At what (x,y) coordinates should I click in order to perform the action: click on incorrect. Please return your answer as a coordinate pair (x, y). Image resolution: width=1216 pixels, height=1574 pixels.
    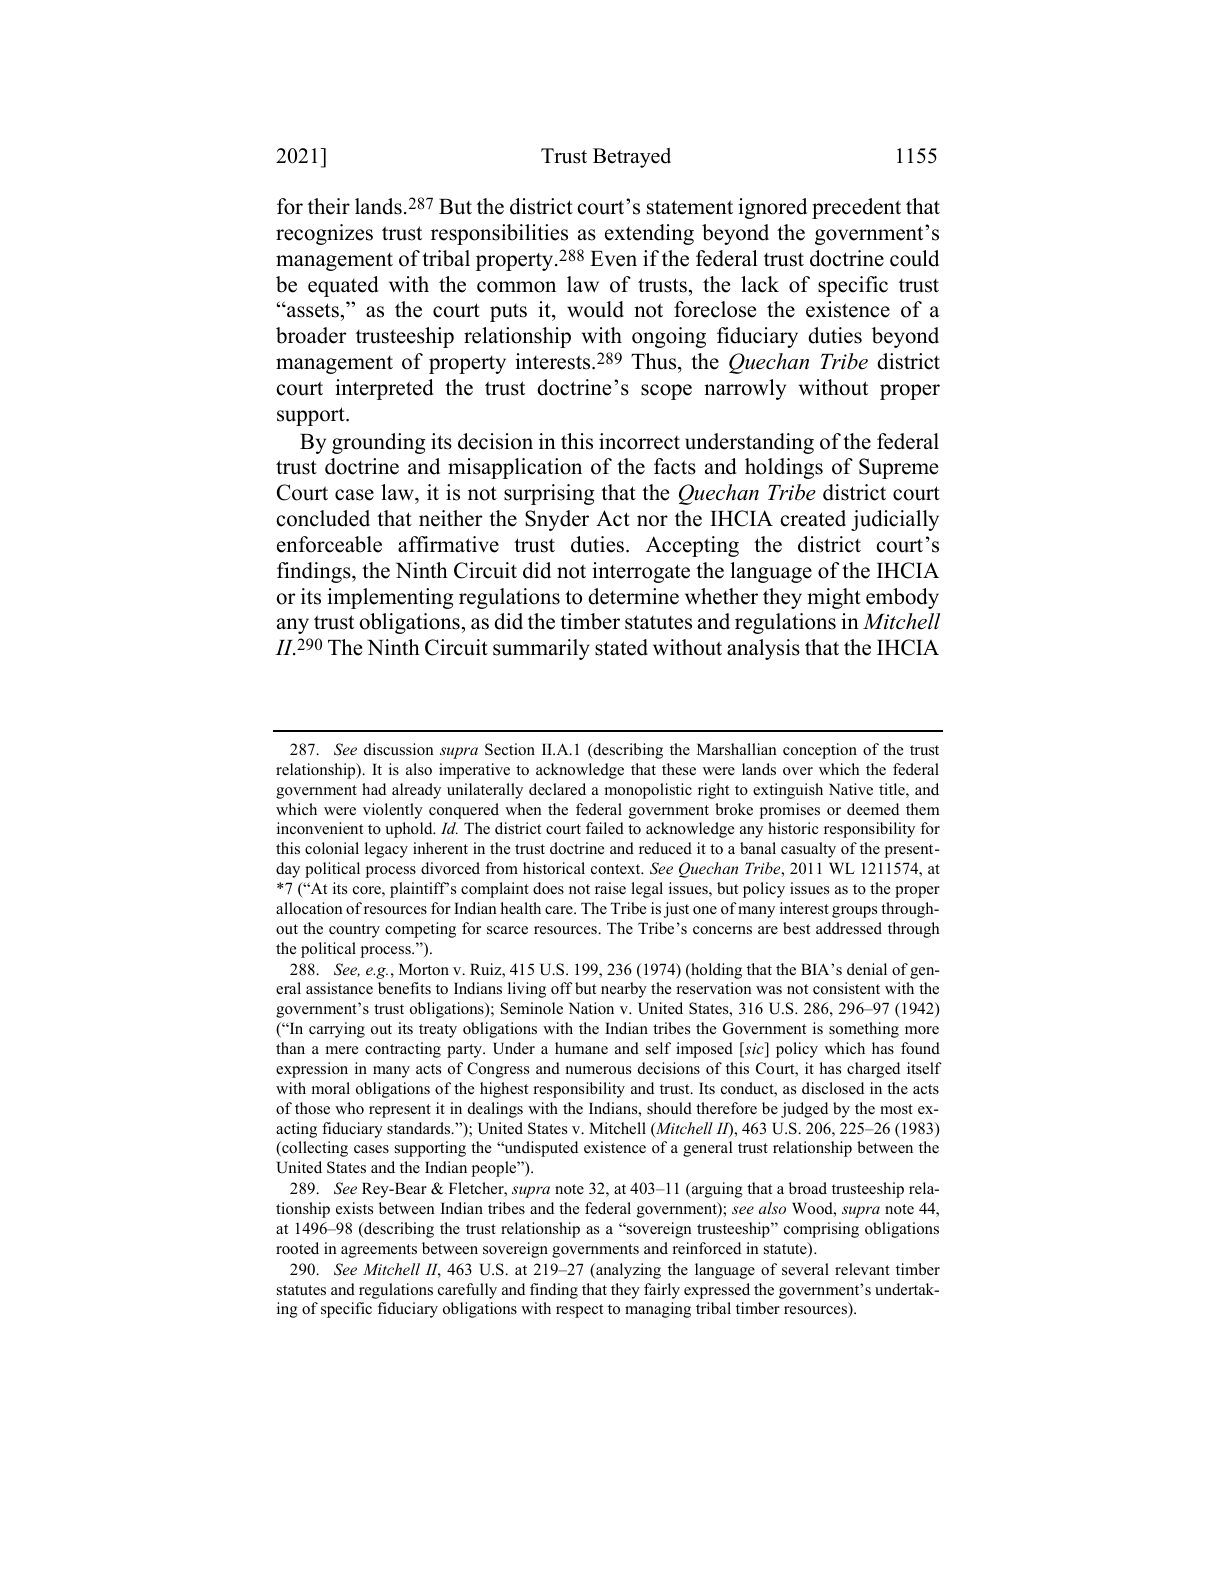
    Looking at the image, I should click on (639, 441).
